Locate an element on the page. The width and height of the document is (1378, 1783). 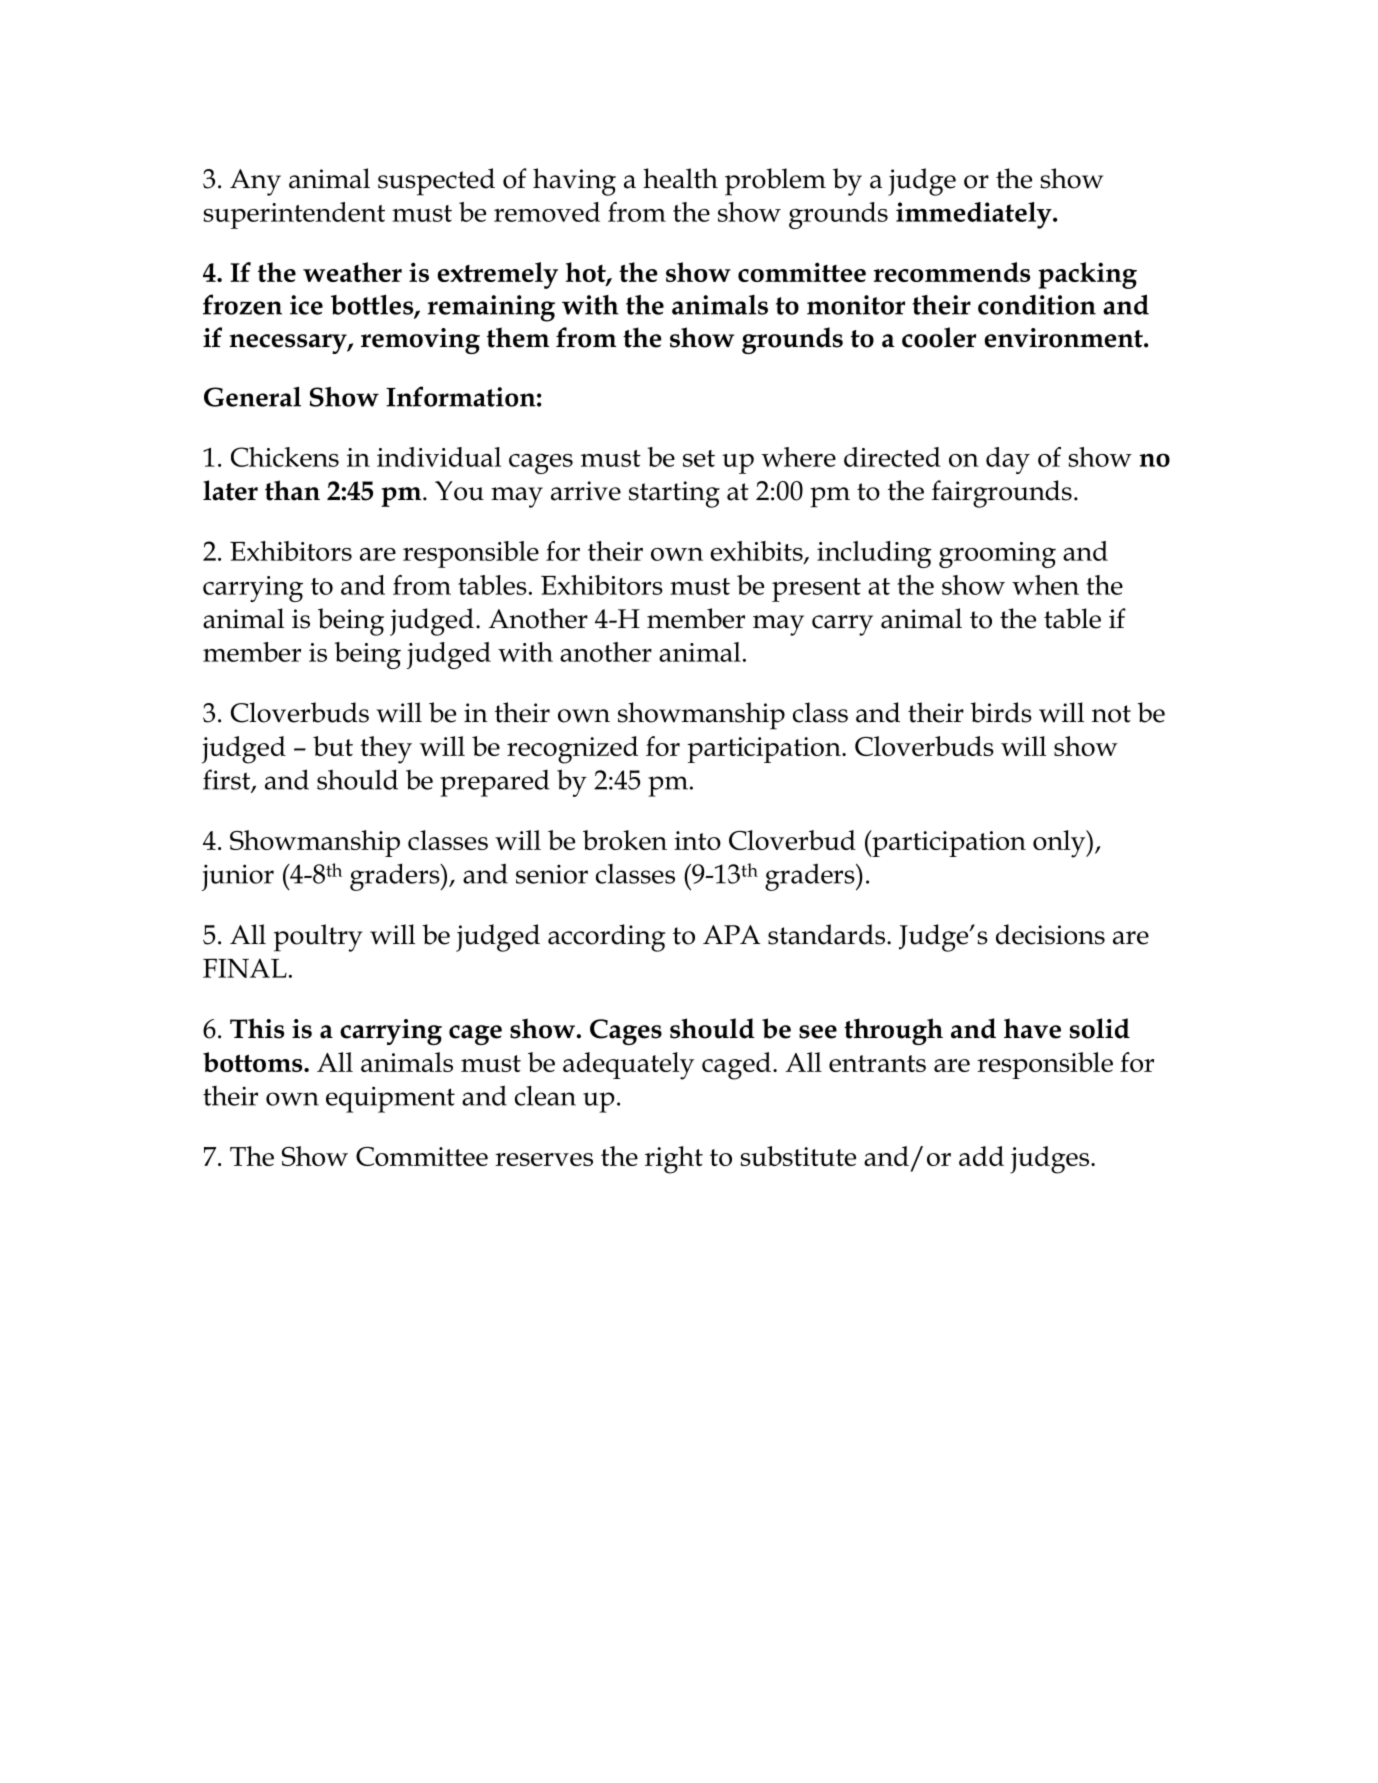
health is located at coordinates (680, 178).
